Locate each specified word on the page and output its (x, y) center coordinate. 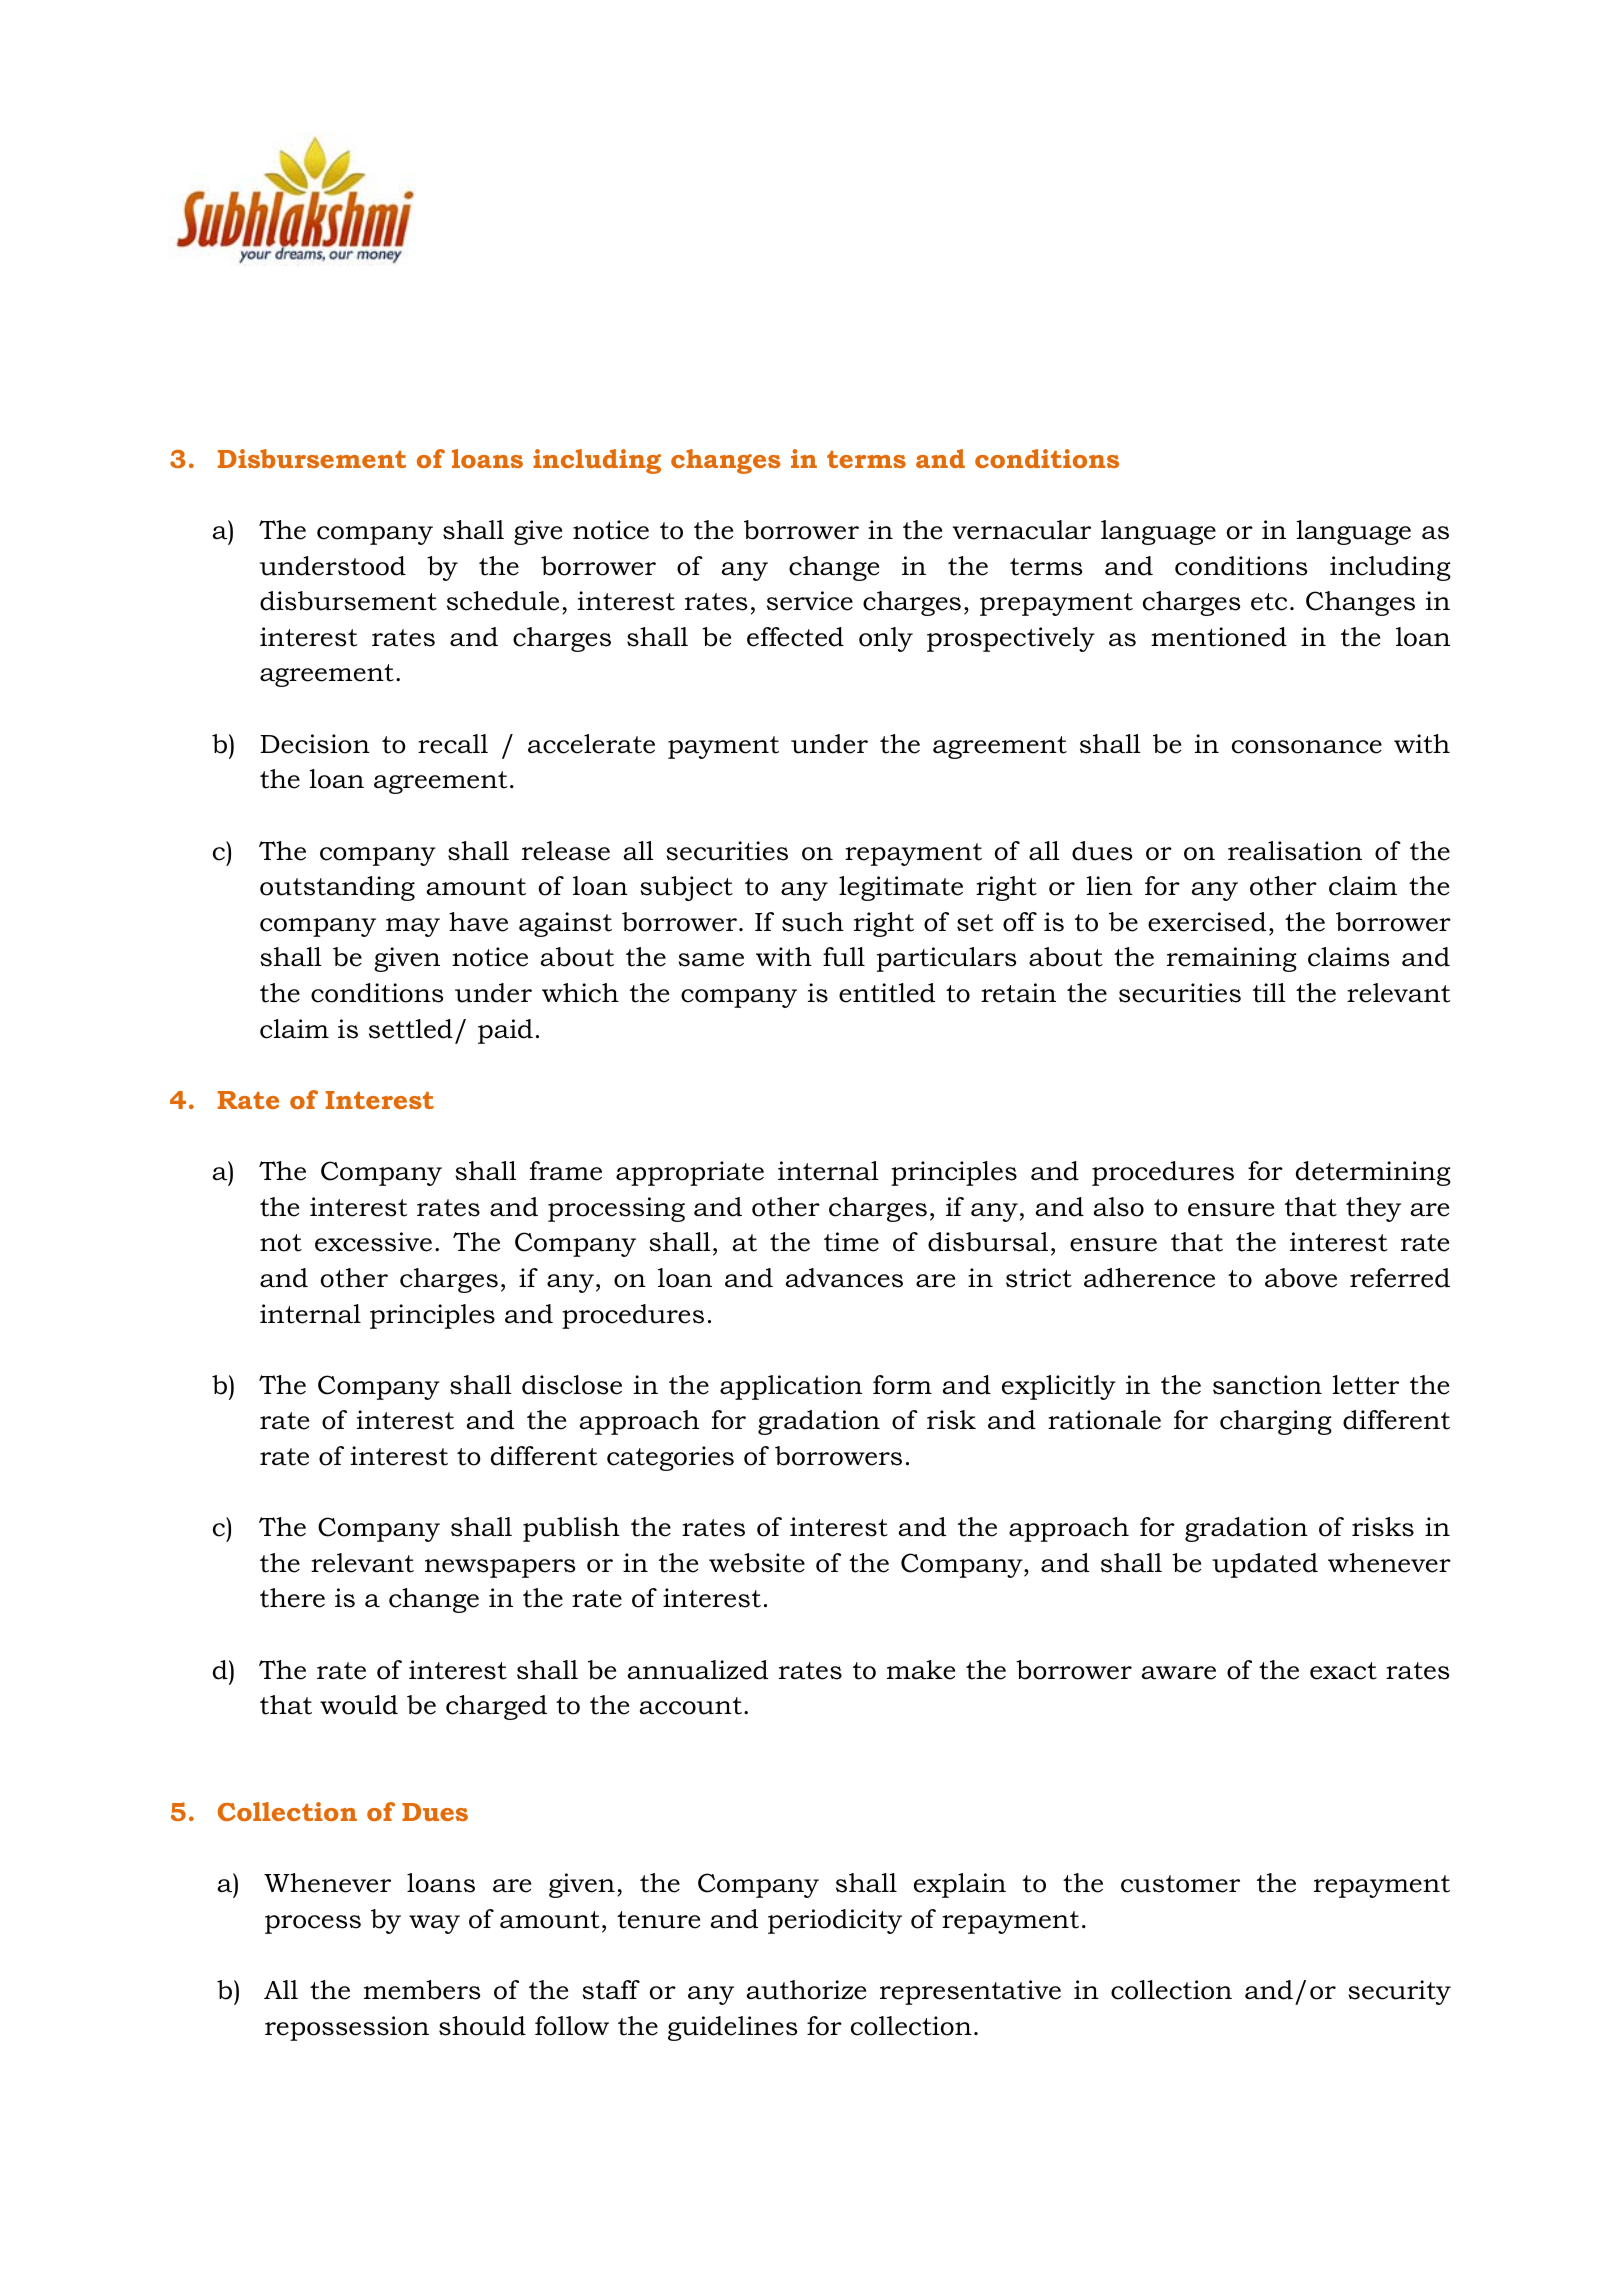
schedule (503, 601)
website (757, 1563)
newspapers (500, 1568)
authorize (806, 1990)
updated (1265, 1565)
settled (411, 1029)
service (810, 601)
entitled (887, 993)
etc (1269, 602)
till (1269, 993)
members (422, 1990)
